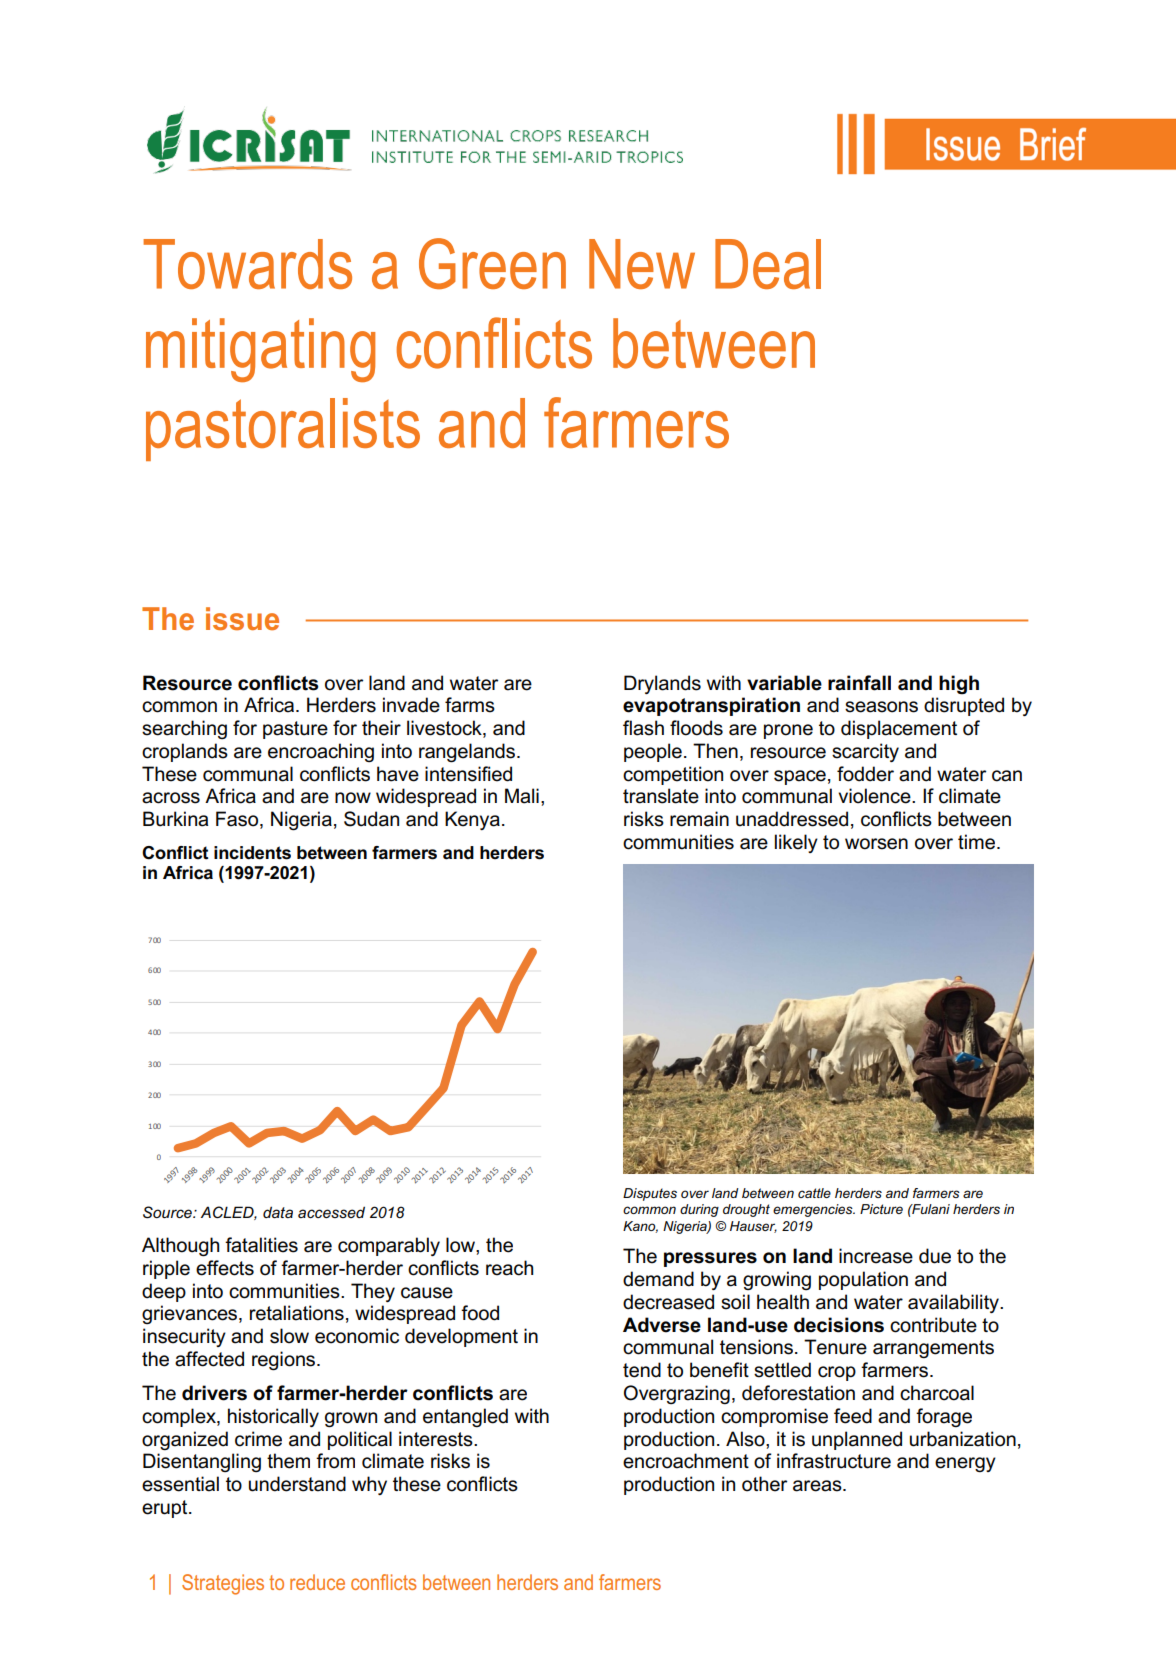 Image resolution: width=1176 pixels, height=1665 pixels. What do you see at coordinates (881, 1209) in the screenshot?
I see `Picture` at bounding box center [881, 1209].
